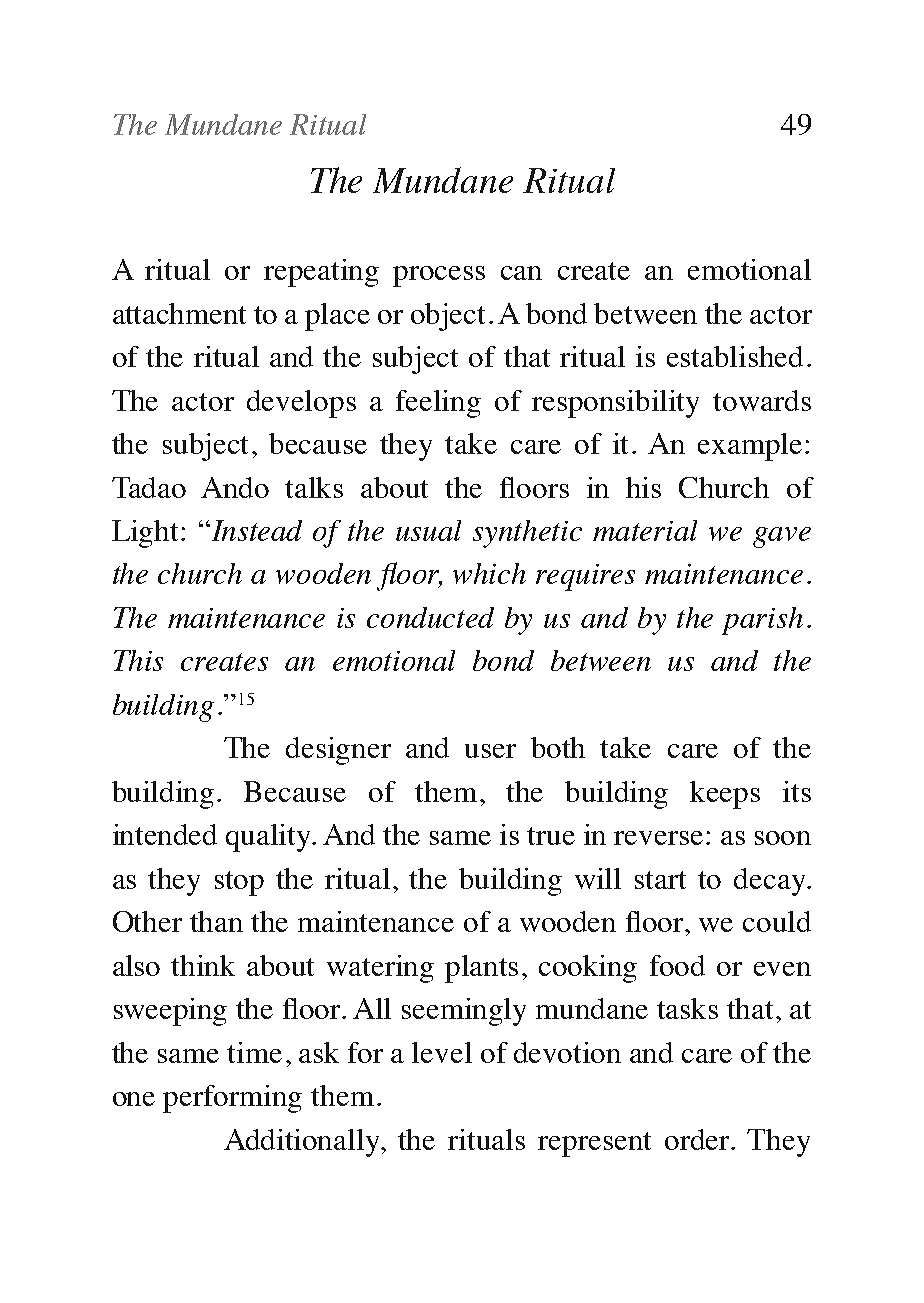 The image size is (924, 1303). Describe the element at coordinates (448, 317) in the screenshot. I see `object` at that location.
